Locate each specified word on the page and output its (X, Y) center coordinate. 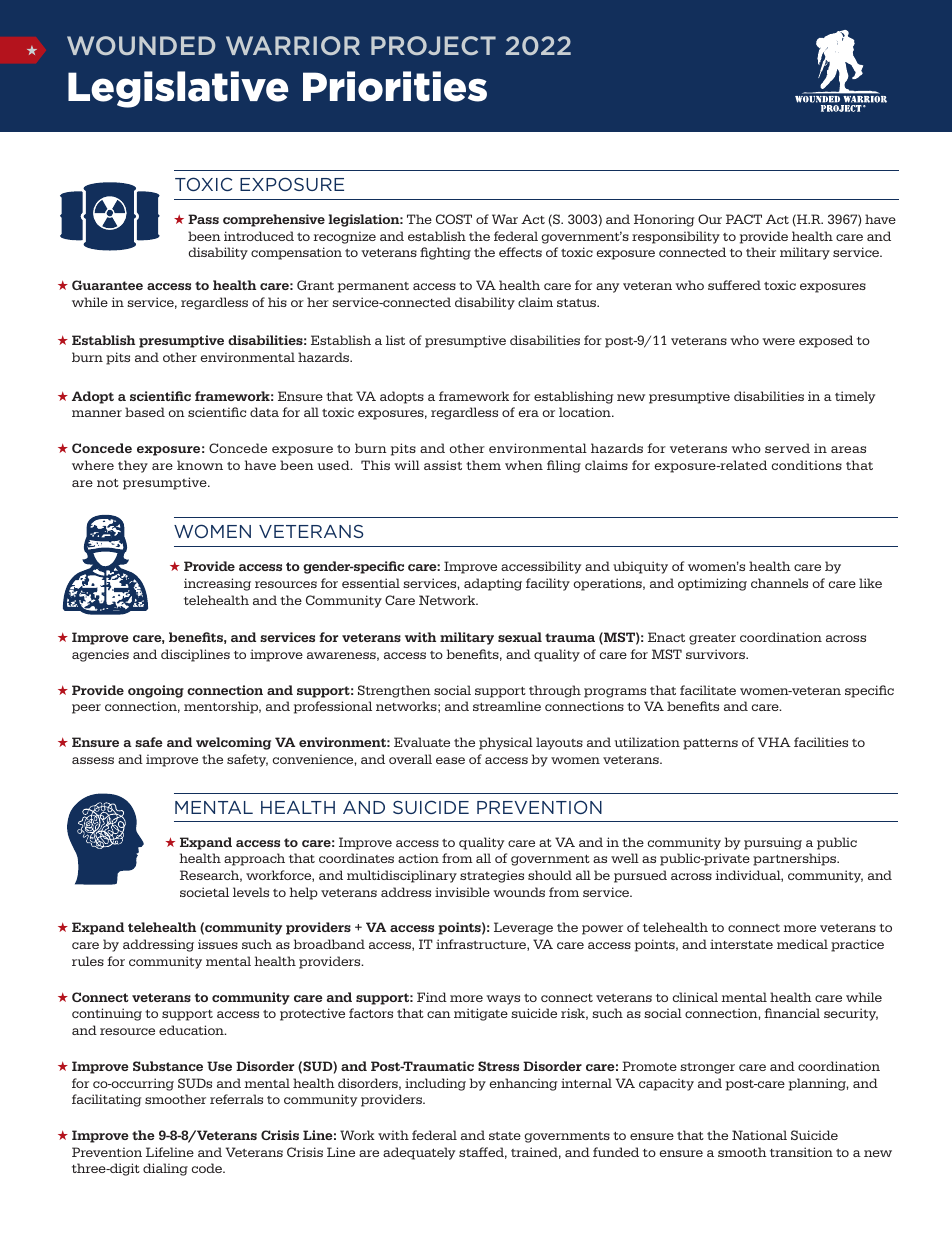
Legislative (178, 89)
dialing (165, 1169)
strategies (492, 876)
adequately (419, 1153)
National (759, 1135)
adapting (493, 584)
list (395, 340)
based (145, 412)
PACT (744, 219)
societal (204, 892)
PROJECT (433, 45)
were (778, 341)
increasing (217, 584)
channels (779, 583)
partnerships (796, 859)
